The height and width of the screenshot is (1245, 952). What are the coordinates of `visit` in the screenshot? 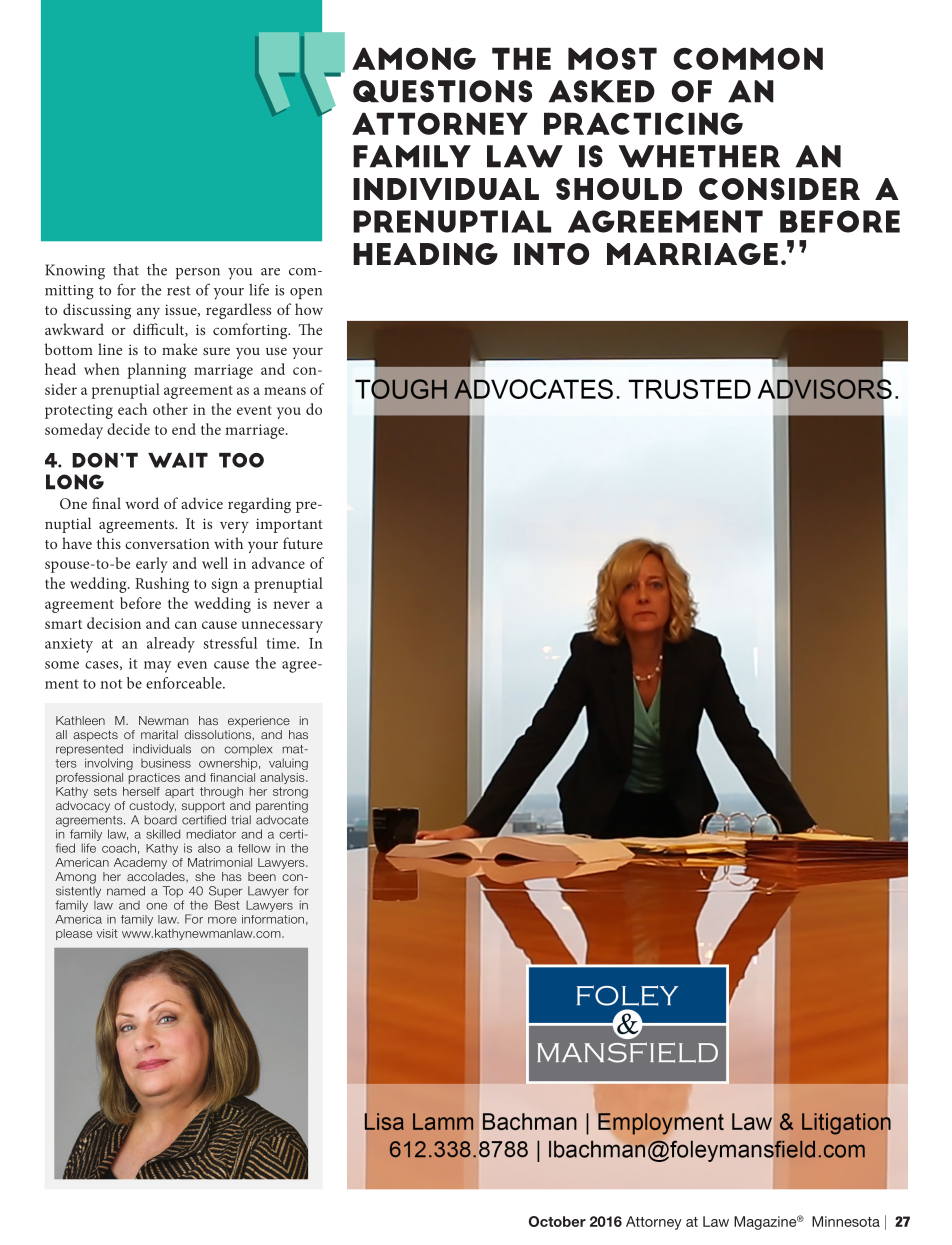 It's located at (107, 933).
